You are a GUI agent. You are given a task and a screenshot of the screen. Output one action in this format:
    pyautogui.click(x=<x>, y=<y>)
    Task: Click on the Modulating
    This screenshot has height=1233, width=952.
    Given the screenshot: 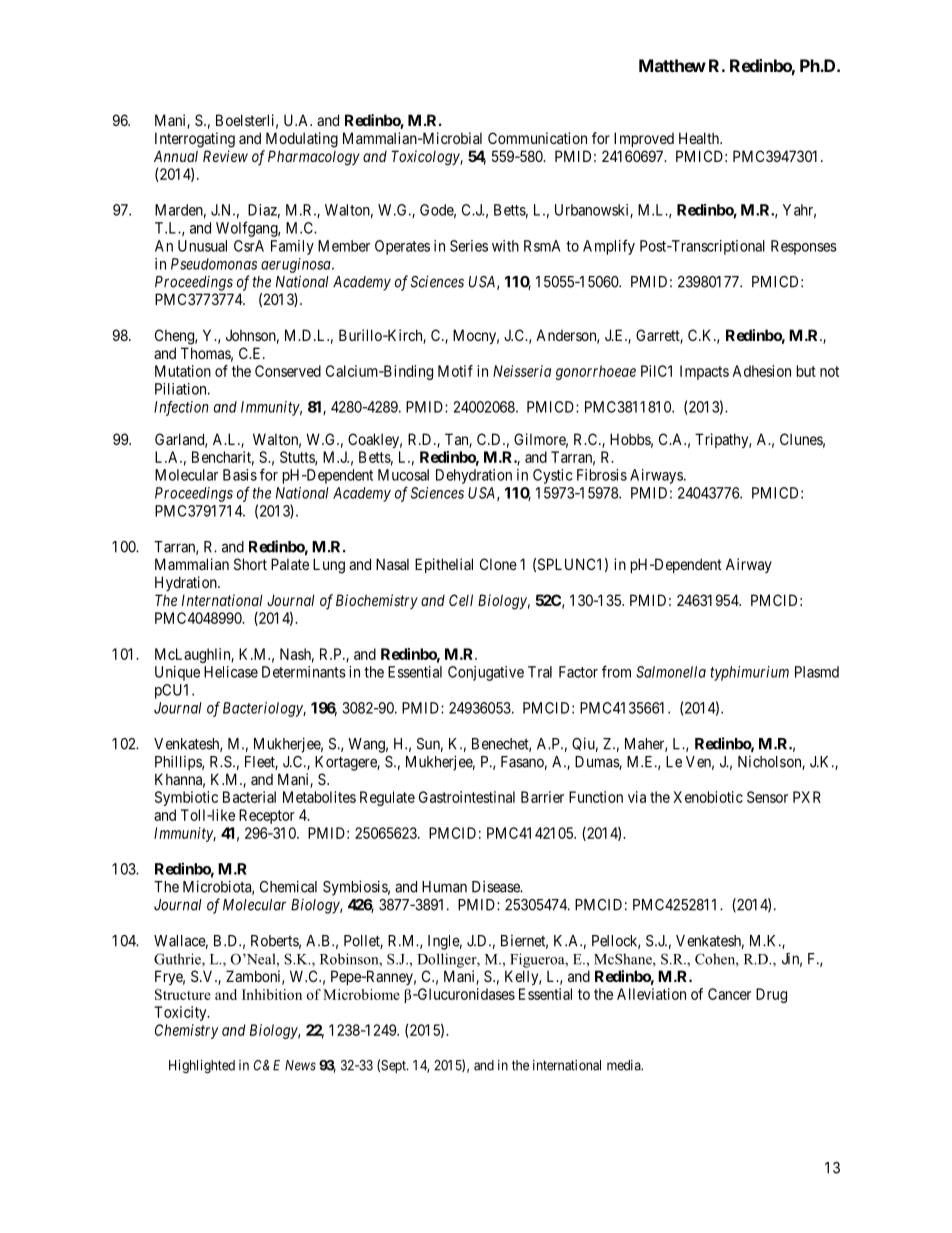 What is the action you would take?
    pyautogui.click(x=302, y=140)
